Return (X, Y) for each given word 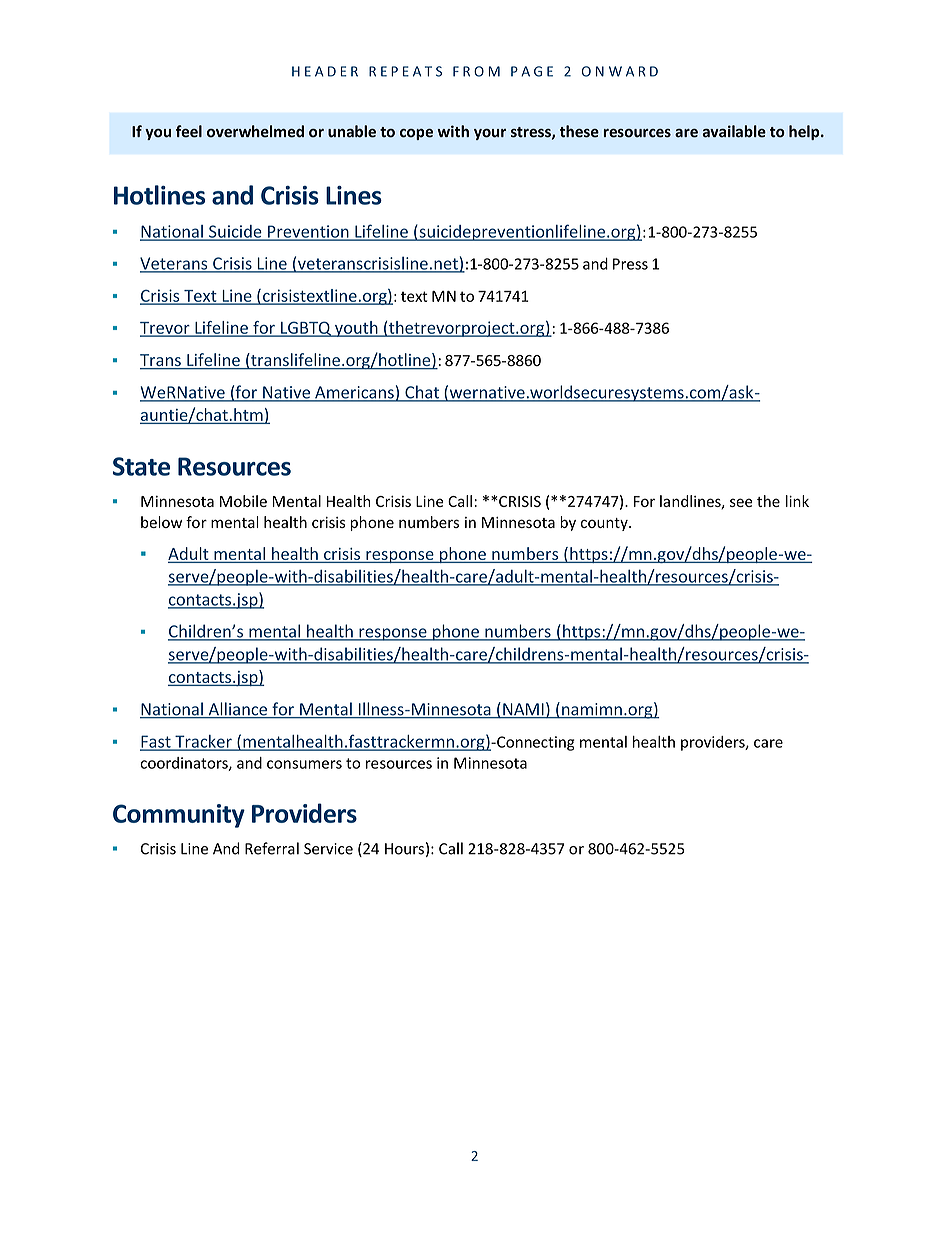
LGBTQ (306, 329)
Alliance (237, 710)
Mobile (243, 501)
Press (630, 264)
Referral (272, 848)
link (797, 501)
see (741, 502)
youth (356, 329)
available (734, 131)
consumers (304, 764)
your (490, 134)
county (605, 524)
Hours (404, 849)
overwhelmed (255, 131)
